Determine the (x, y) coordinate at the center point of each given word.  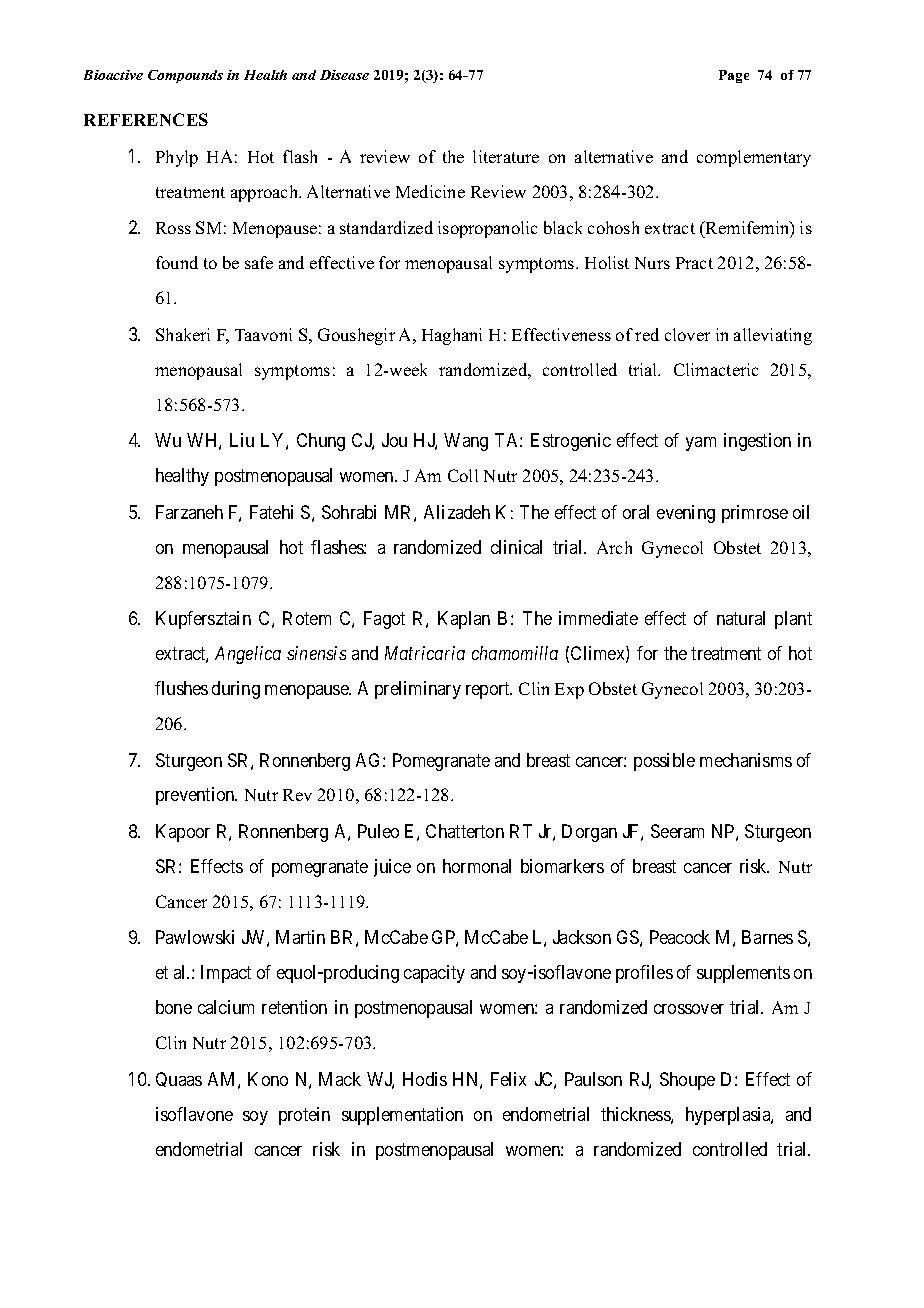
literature (506, 156)
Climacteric (716, 369)
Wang (466, 442)
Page (734, 76)
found (177, 262)
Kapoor (183, 833)
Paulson (593, 1079)
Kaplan (464, 620)
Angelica (248, 655)
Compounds (185, 76)
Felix (508, 1079)
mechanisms (746, 760)
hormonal (477, 866)
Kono (268, 1079)
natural (741, 618)
